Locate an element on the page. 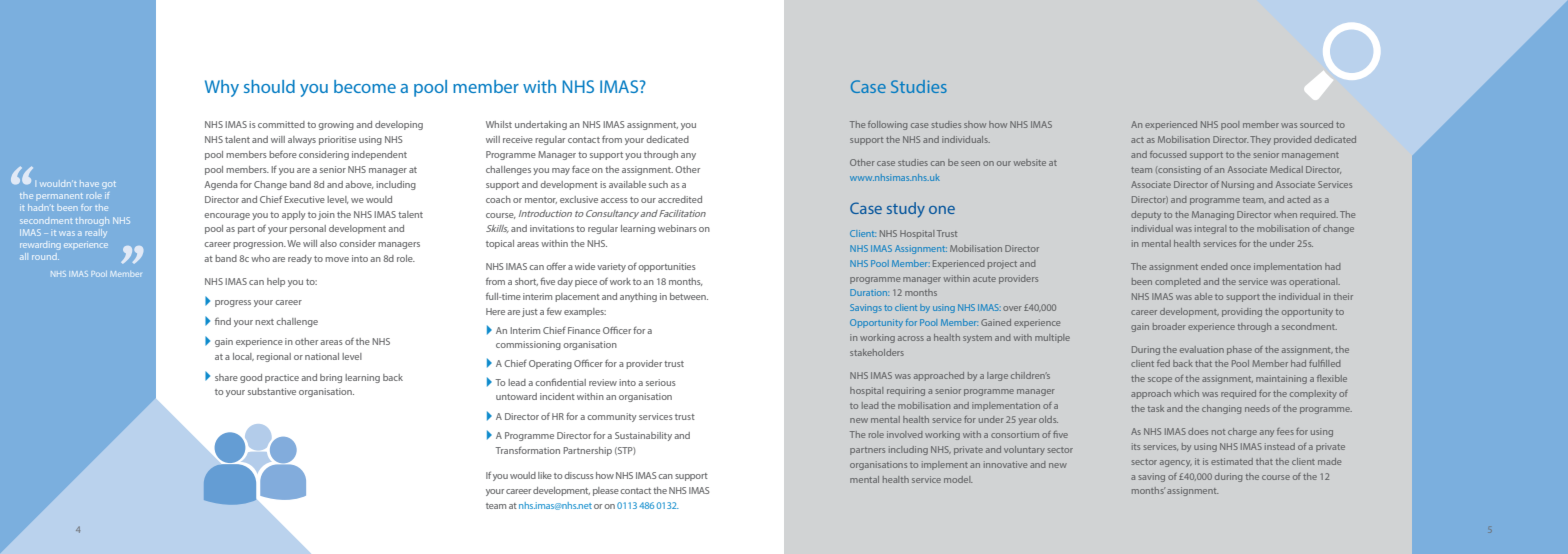 This document has width=1568, height=554. between is located at coordinates (689, 296).
